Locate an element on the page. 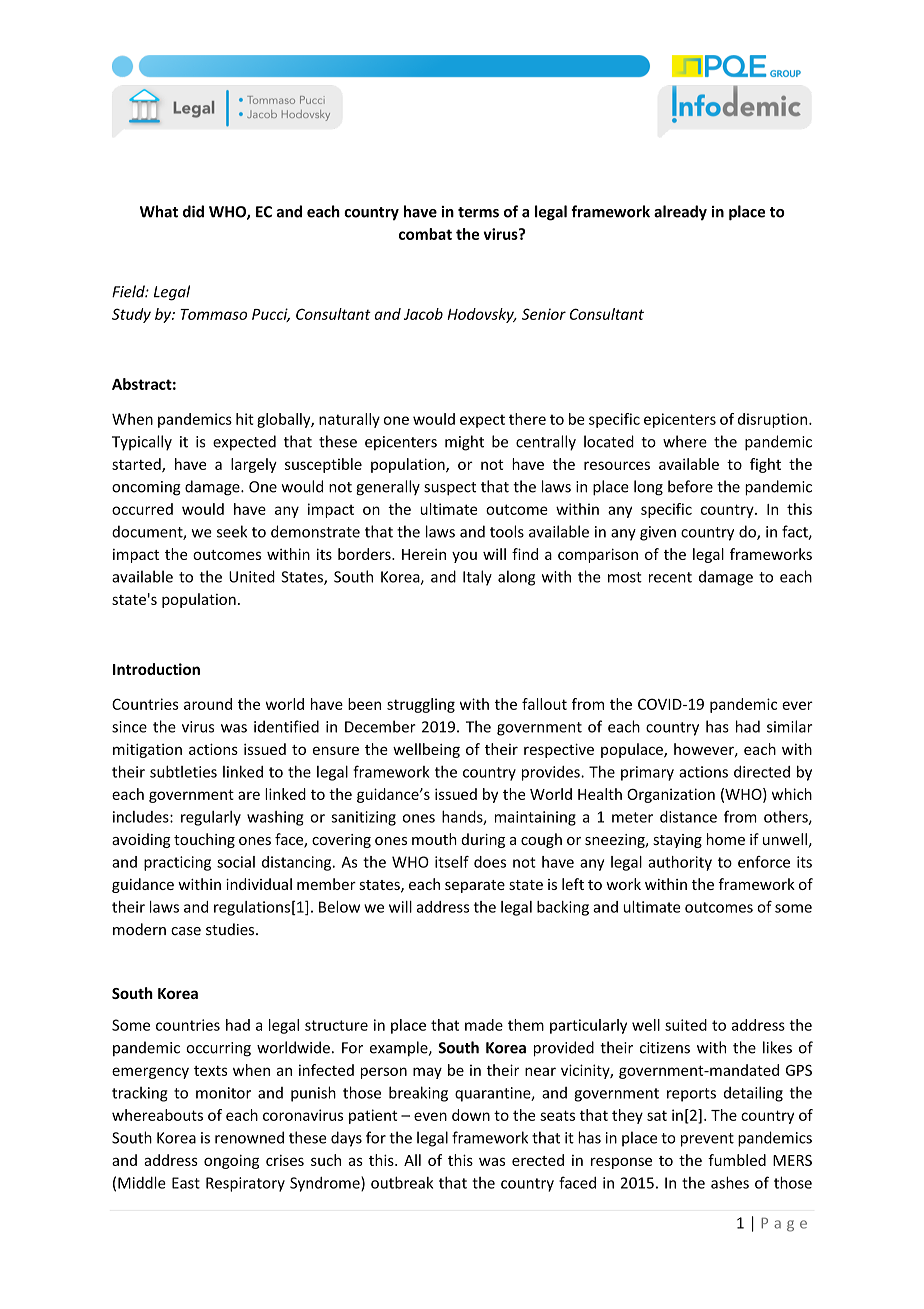  combat is located at coordinates (425, 234).
